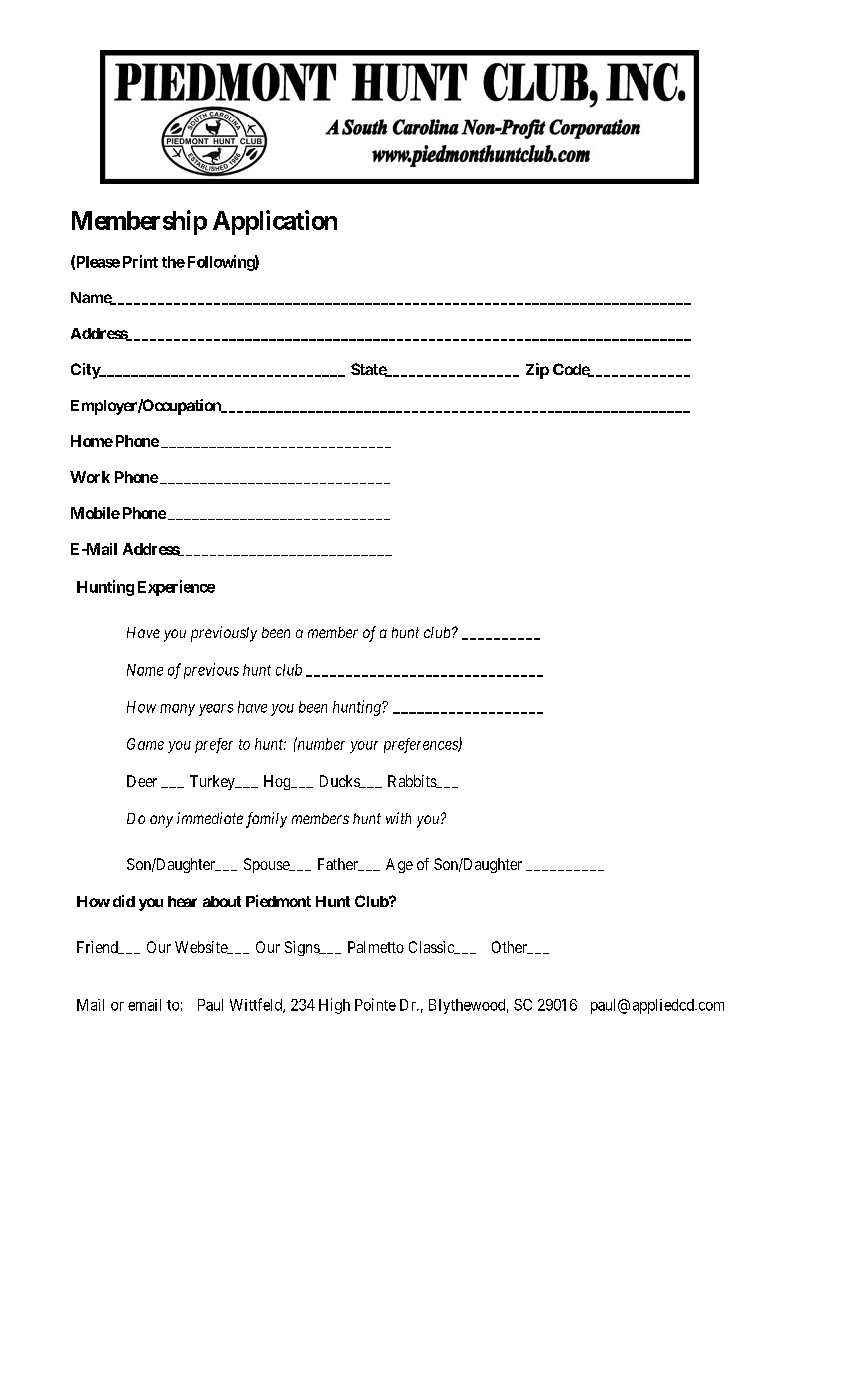 This page has height=1400, width=849. Describe the element at coordinates (537, 371) in the page. I see `Zip` at that location.
